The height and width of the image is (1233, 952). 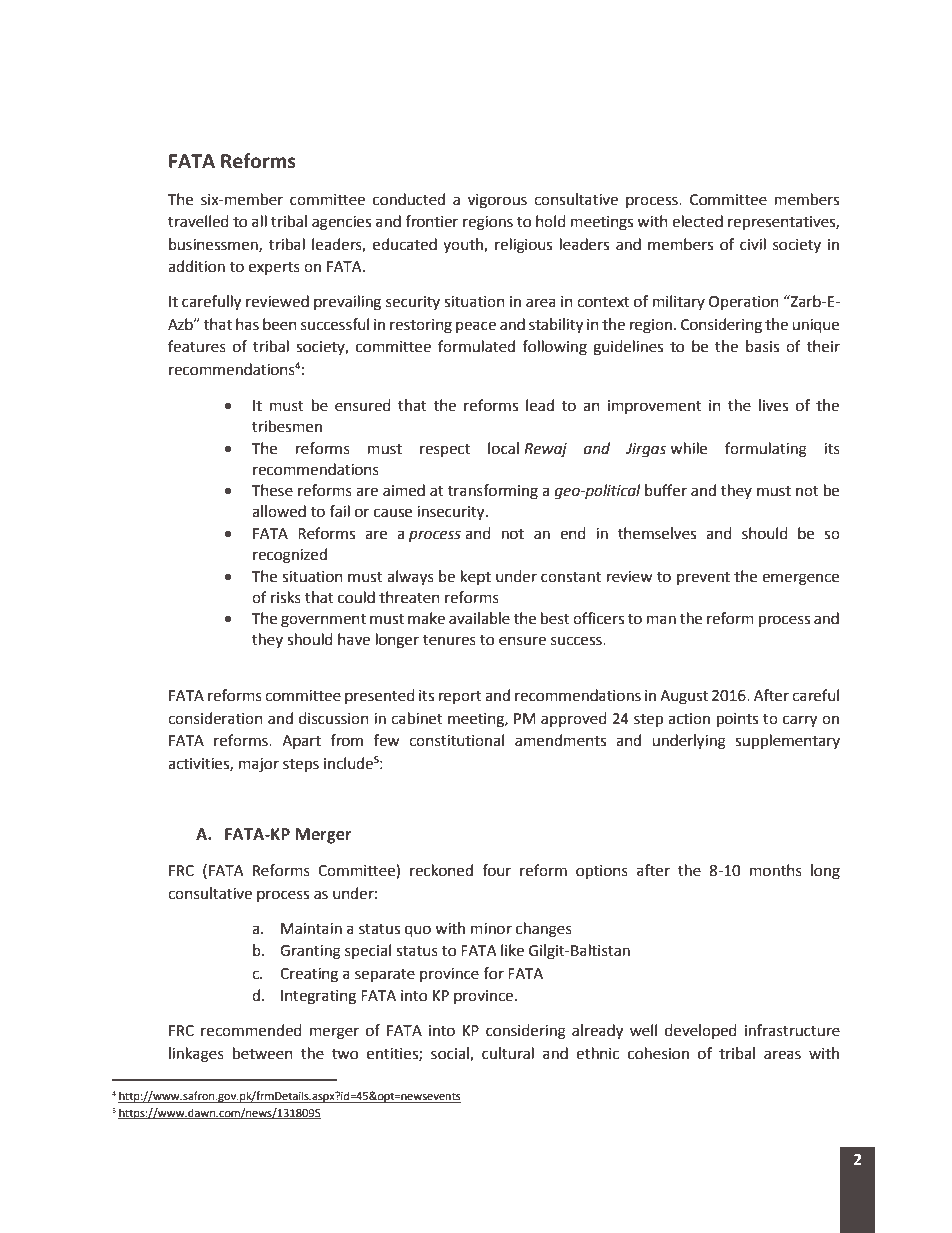 What do you see at coordinates (523, 246) in the image?
I see `religious` at bounding box center [523, 246].
